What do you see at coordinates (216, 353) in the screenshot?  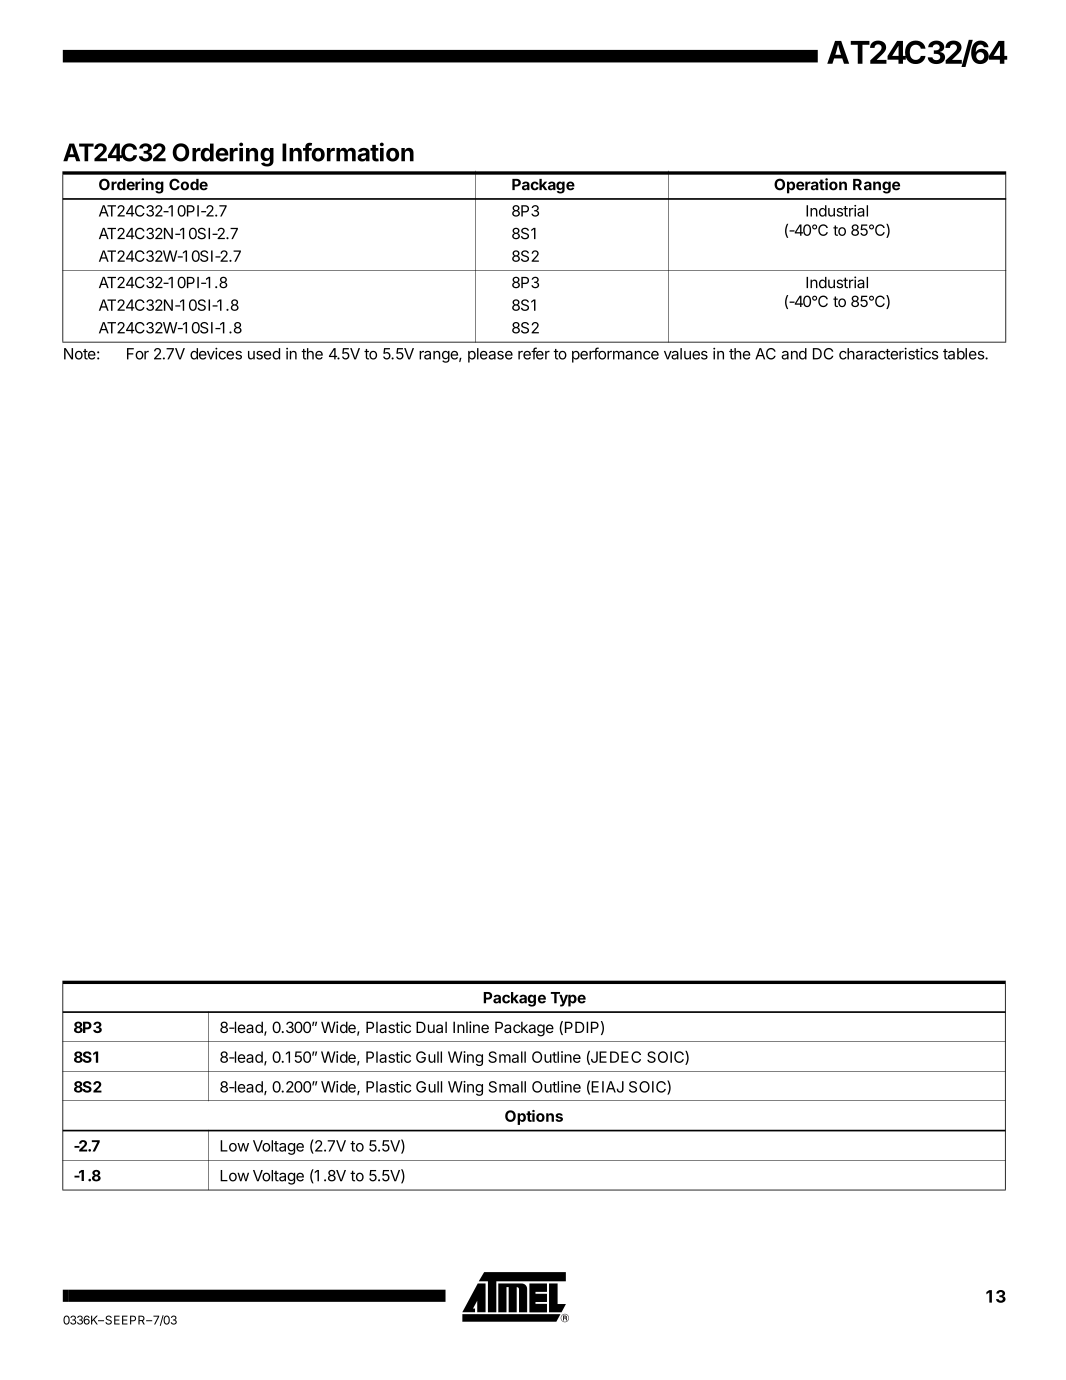 I see `devices` at bounding box center [216, 353].
